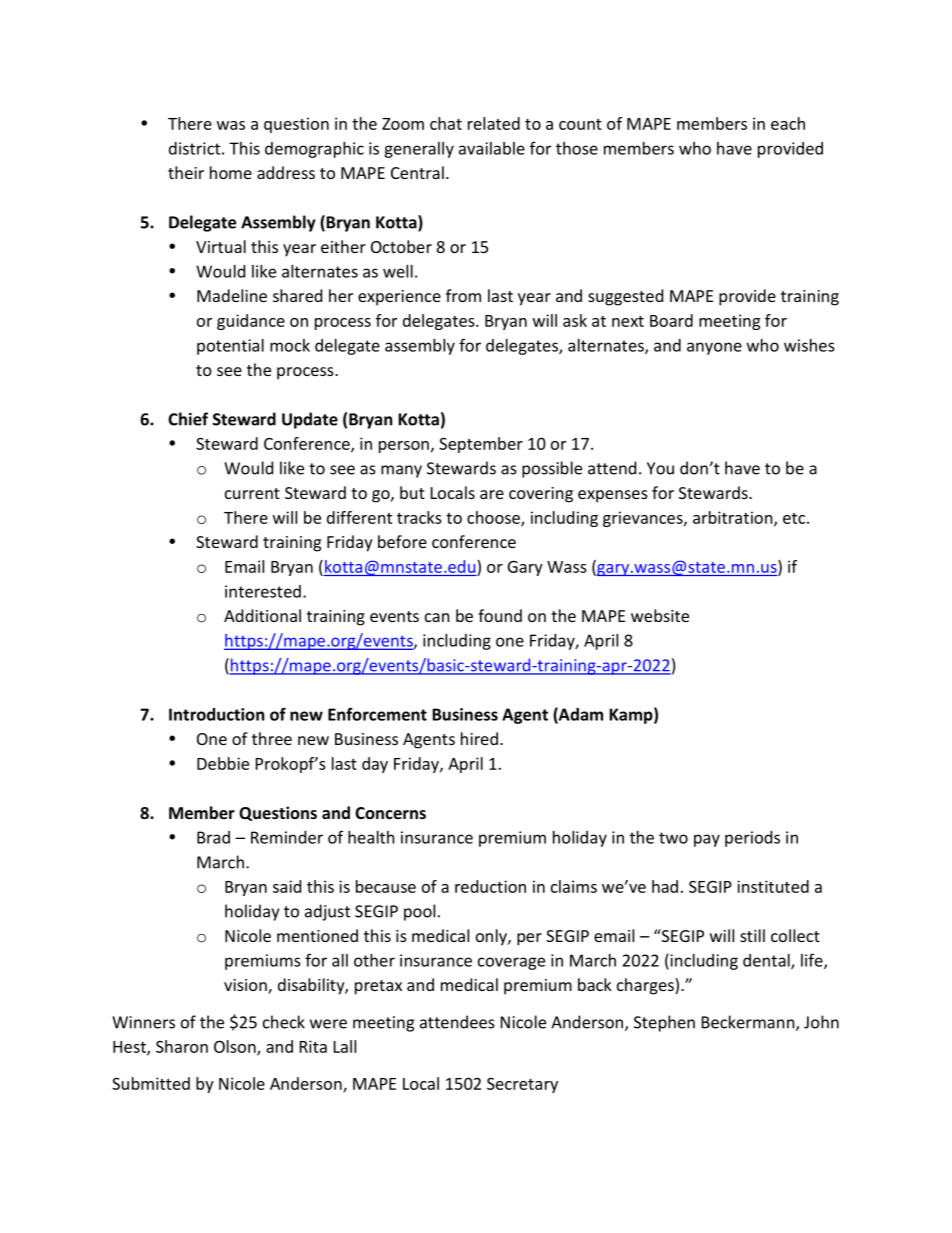 The height and width of the document is (1233, 952). Describe the element at coordinates (788, 123) in the document. I see `each` at that location.
